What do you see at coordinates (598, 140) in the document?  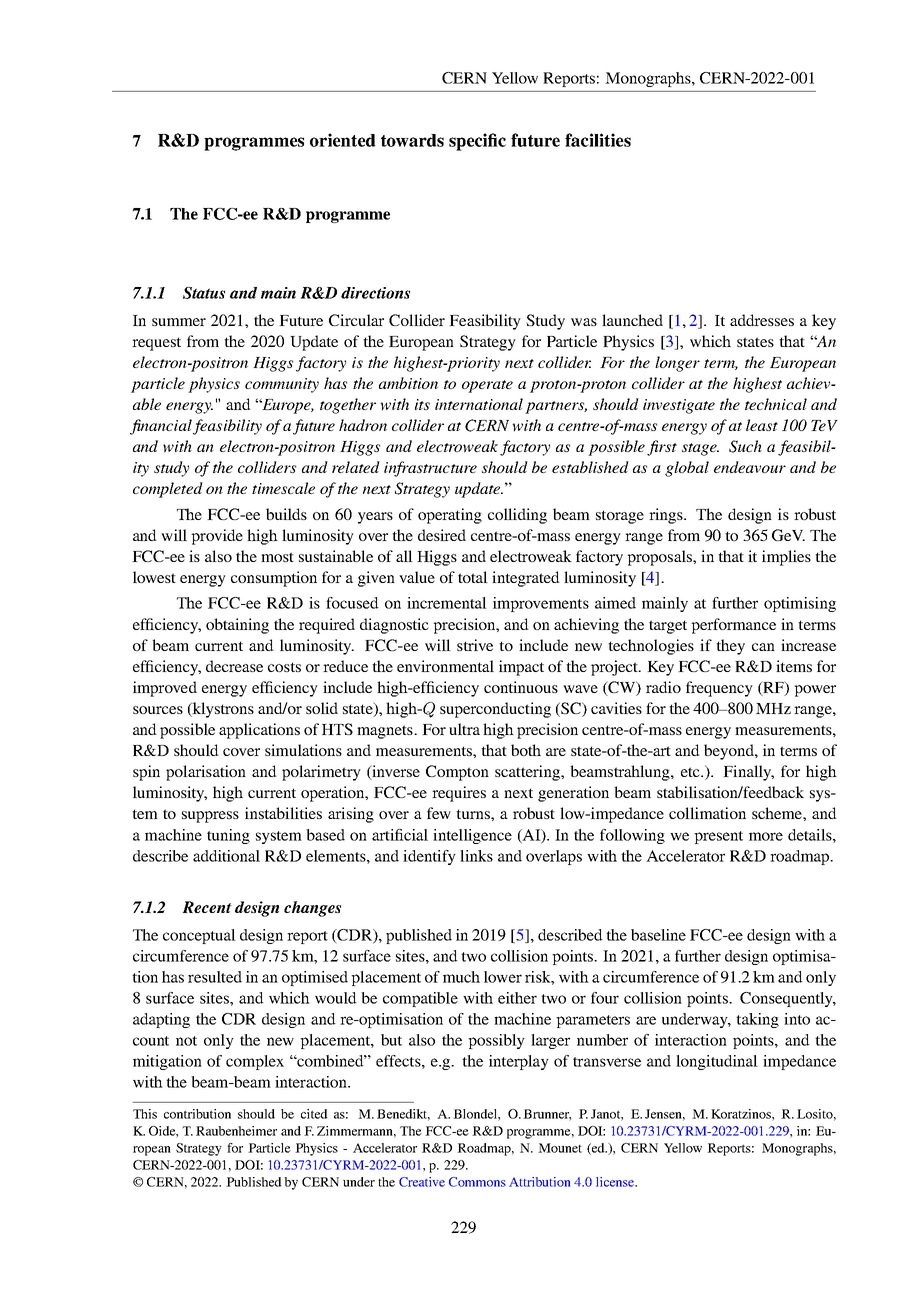 I see `facilities` at bounding box center [598, 140].
